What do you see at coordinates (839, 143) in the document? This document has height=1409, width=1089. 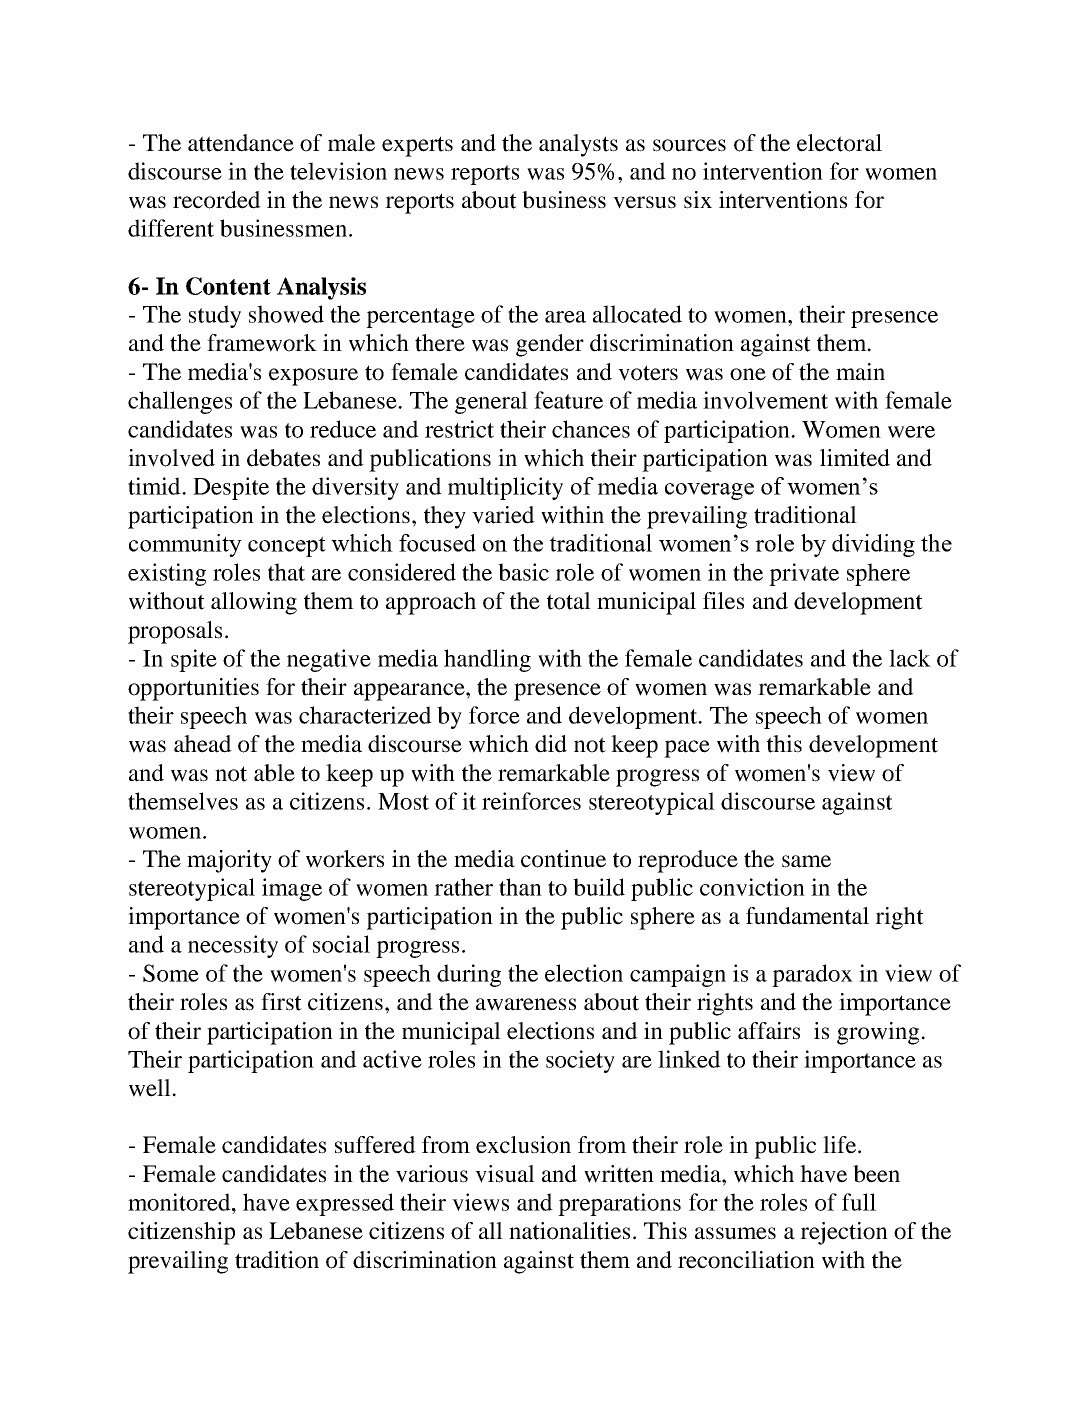 I see `electoral` at bounding box center [839, 143].
